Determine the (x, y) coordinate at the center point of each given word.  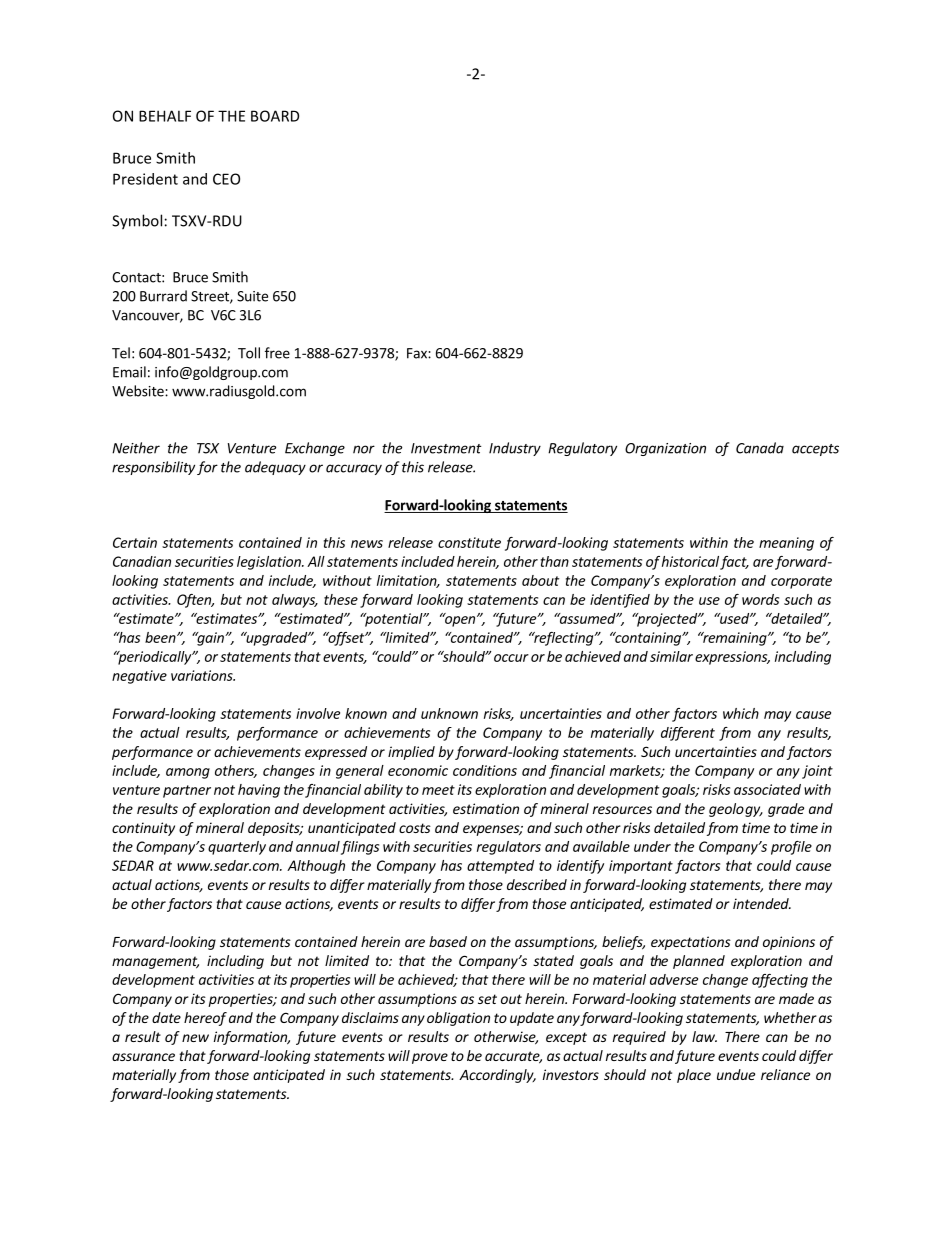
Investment (446, 448)
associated (767, 789)
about (540, 580)
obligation (458, 1019)
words (760, 599)
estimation (486, 808)
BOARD (275, 116)
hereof (205, 1019)
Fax (418, 353)
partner (187, 791)
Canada (760, 448)
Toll (249, 353)
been (161, 637)
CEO (226, 179)
